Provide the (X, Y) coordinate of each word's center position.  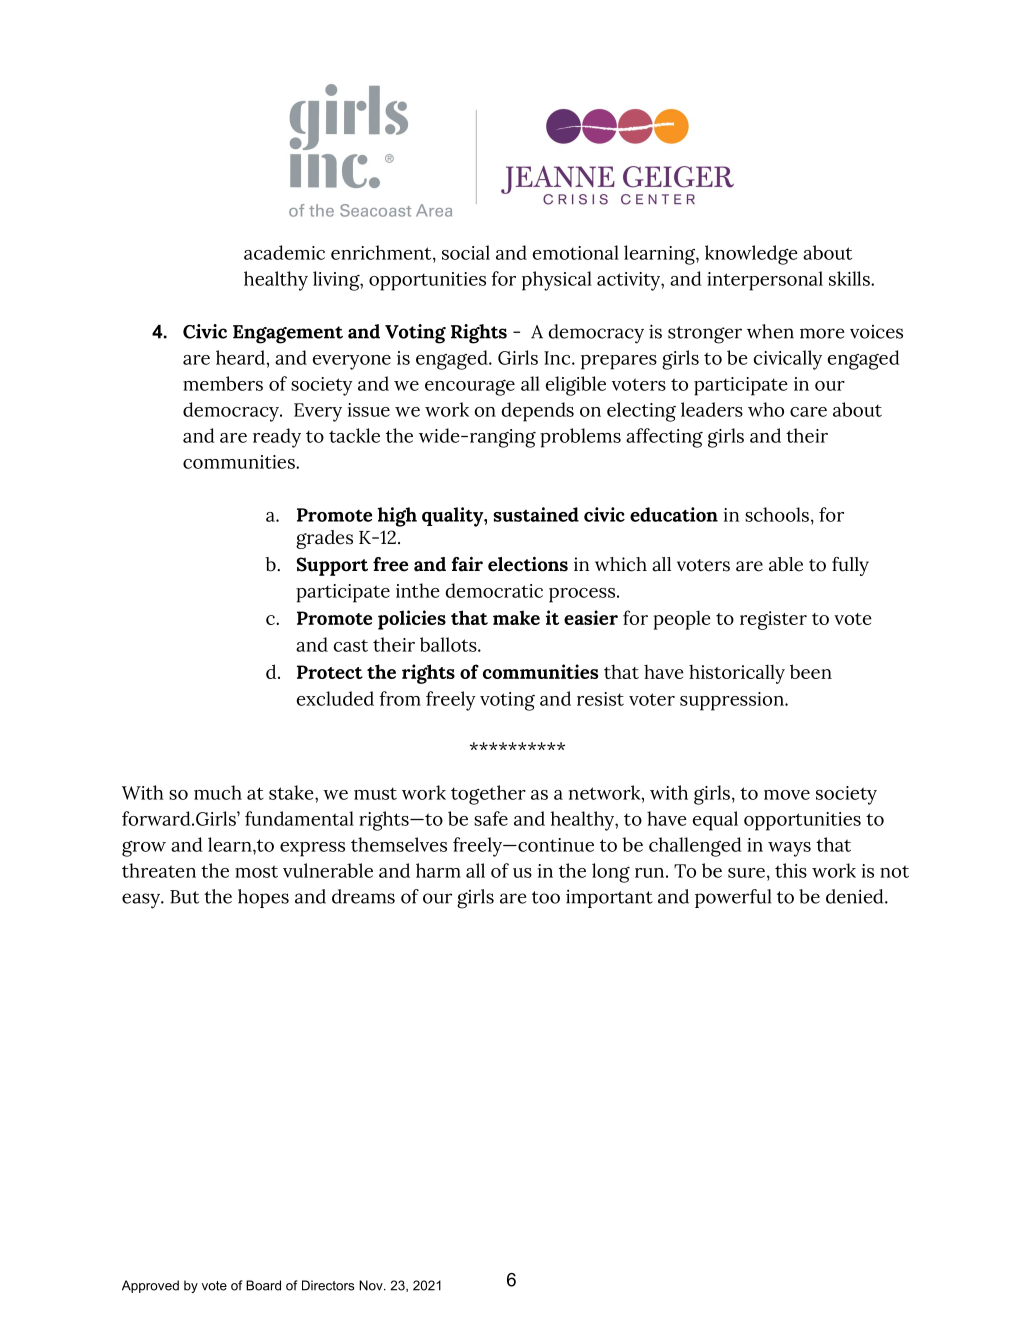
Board (263, 1285)
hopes (263, 898)
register (773, 620)
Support (332, 566)
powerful (733, 898)
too (546, 897)
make (516, 617)
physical (557, 281)
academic (284, 252)
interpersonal (765, 281)
